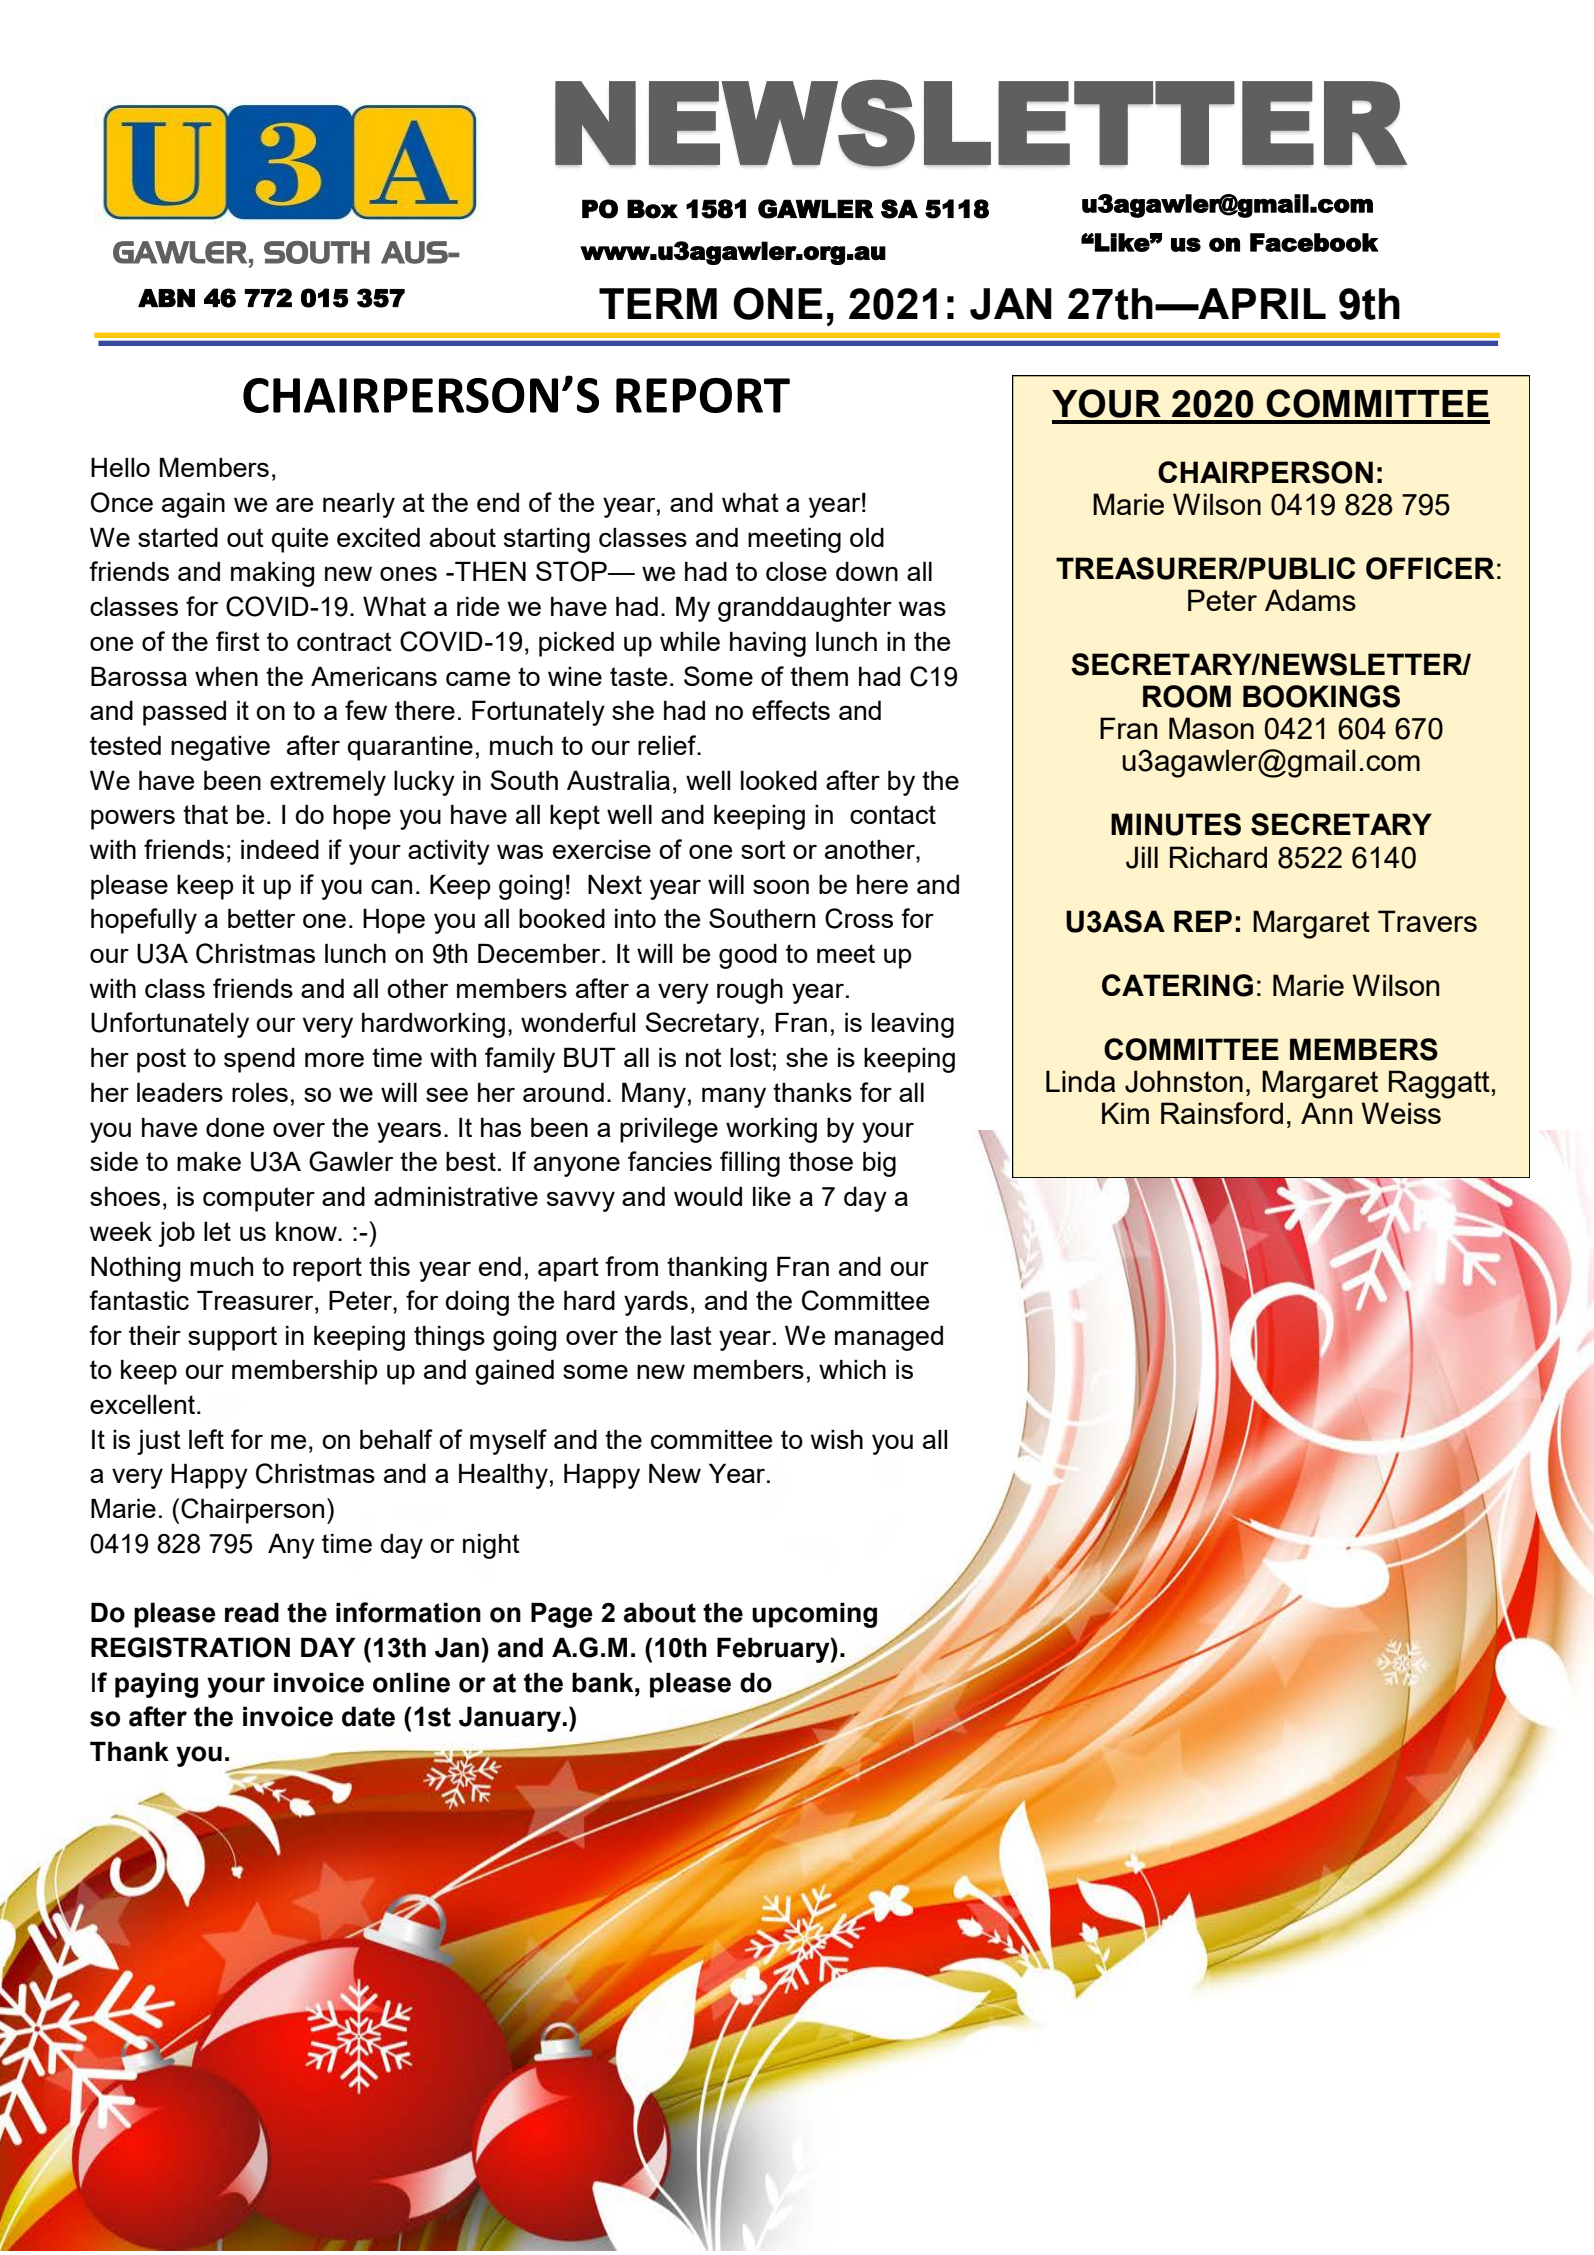  I want to click on REGISTRATION, so click(190, 1647).
